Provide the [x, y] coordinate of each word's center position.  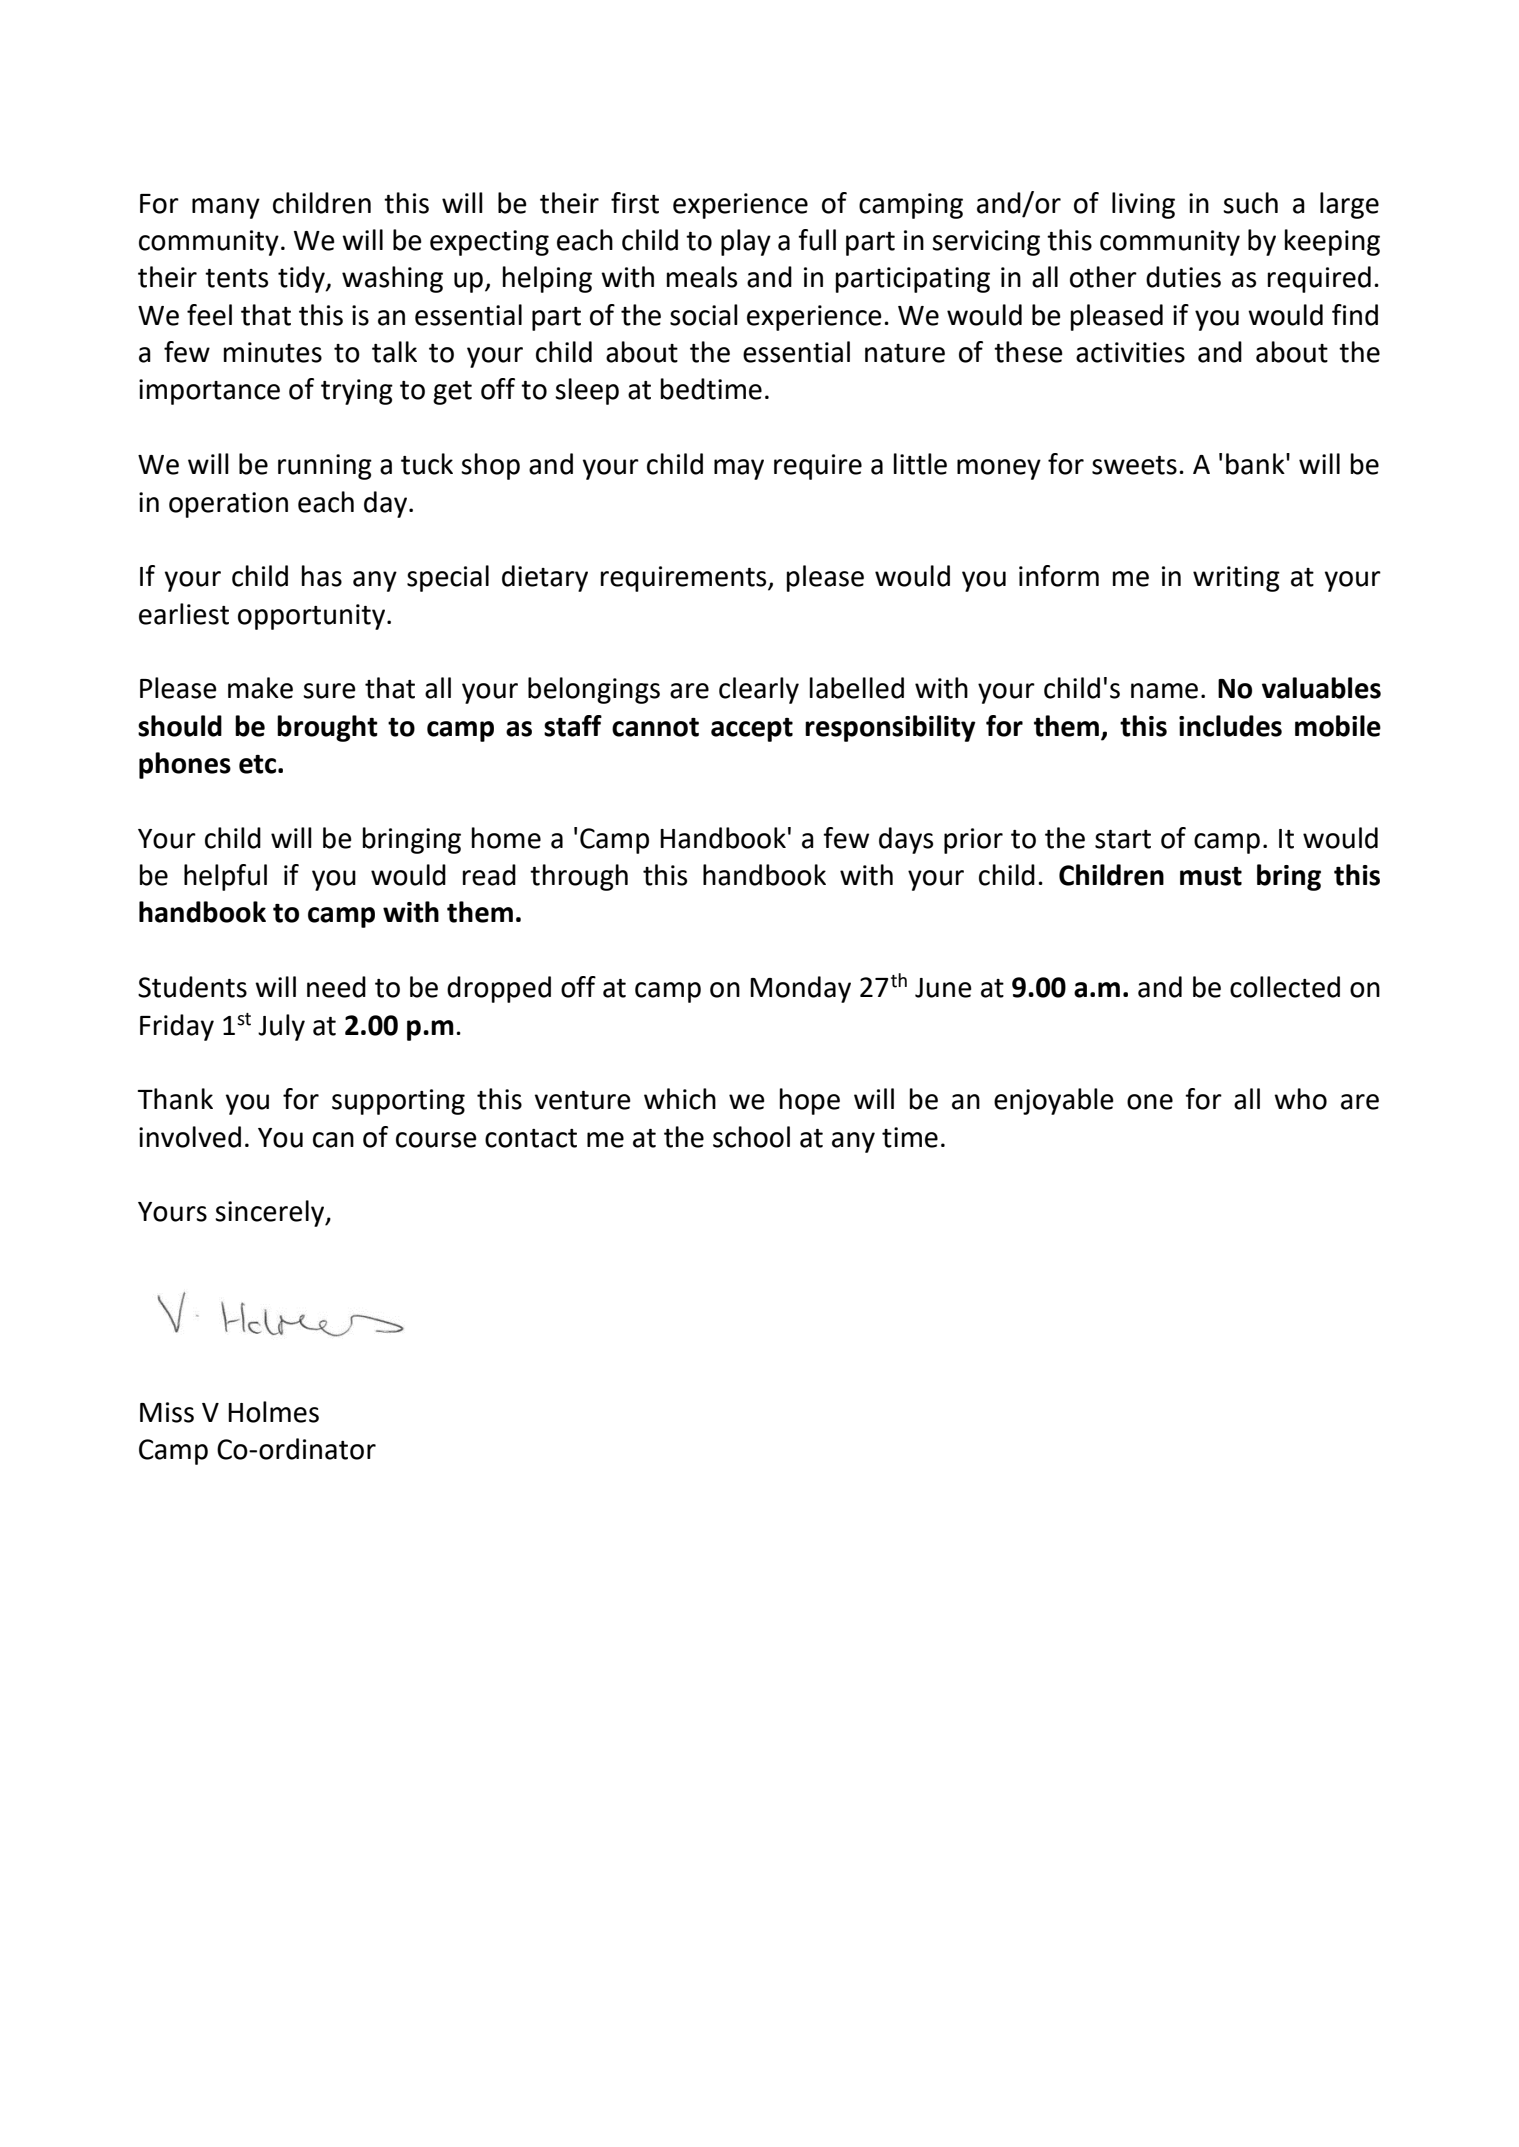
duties [1183, 277]
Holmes [273, 1412]
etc [259, 764]
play [746, 242]
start [1123, 839]
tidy [302, 279]
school [751, 1137]
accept [752, 730]
